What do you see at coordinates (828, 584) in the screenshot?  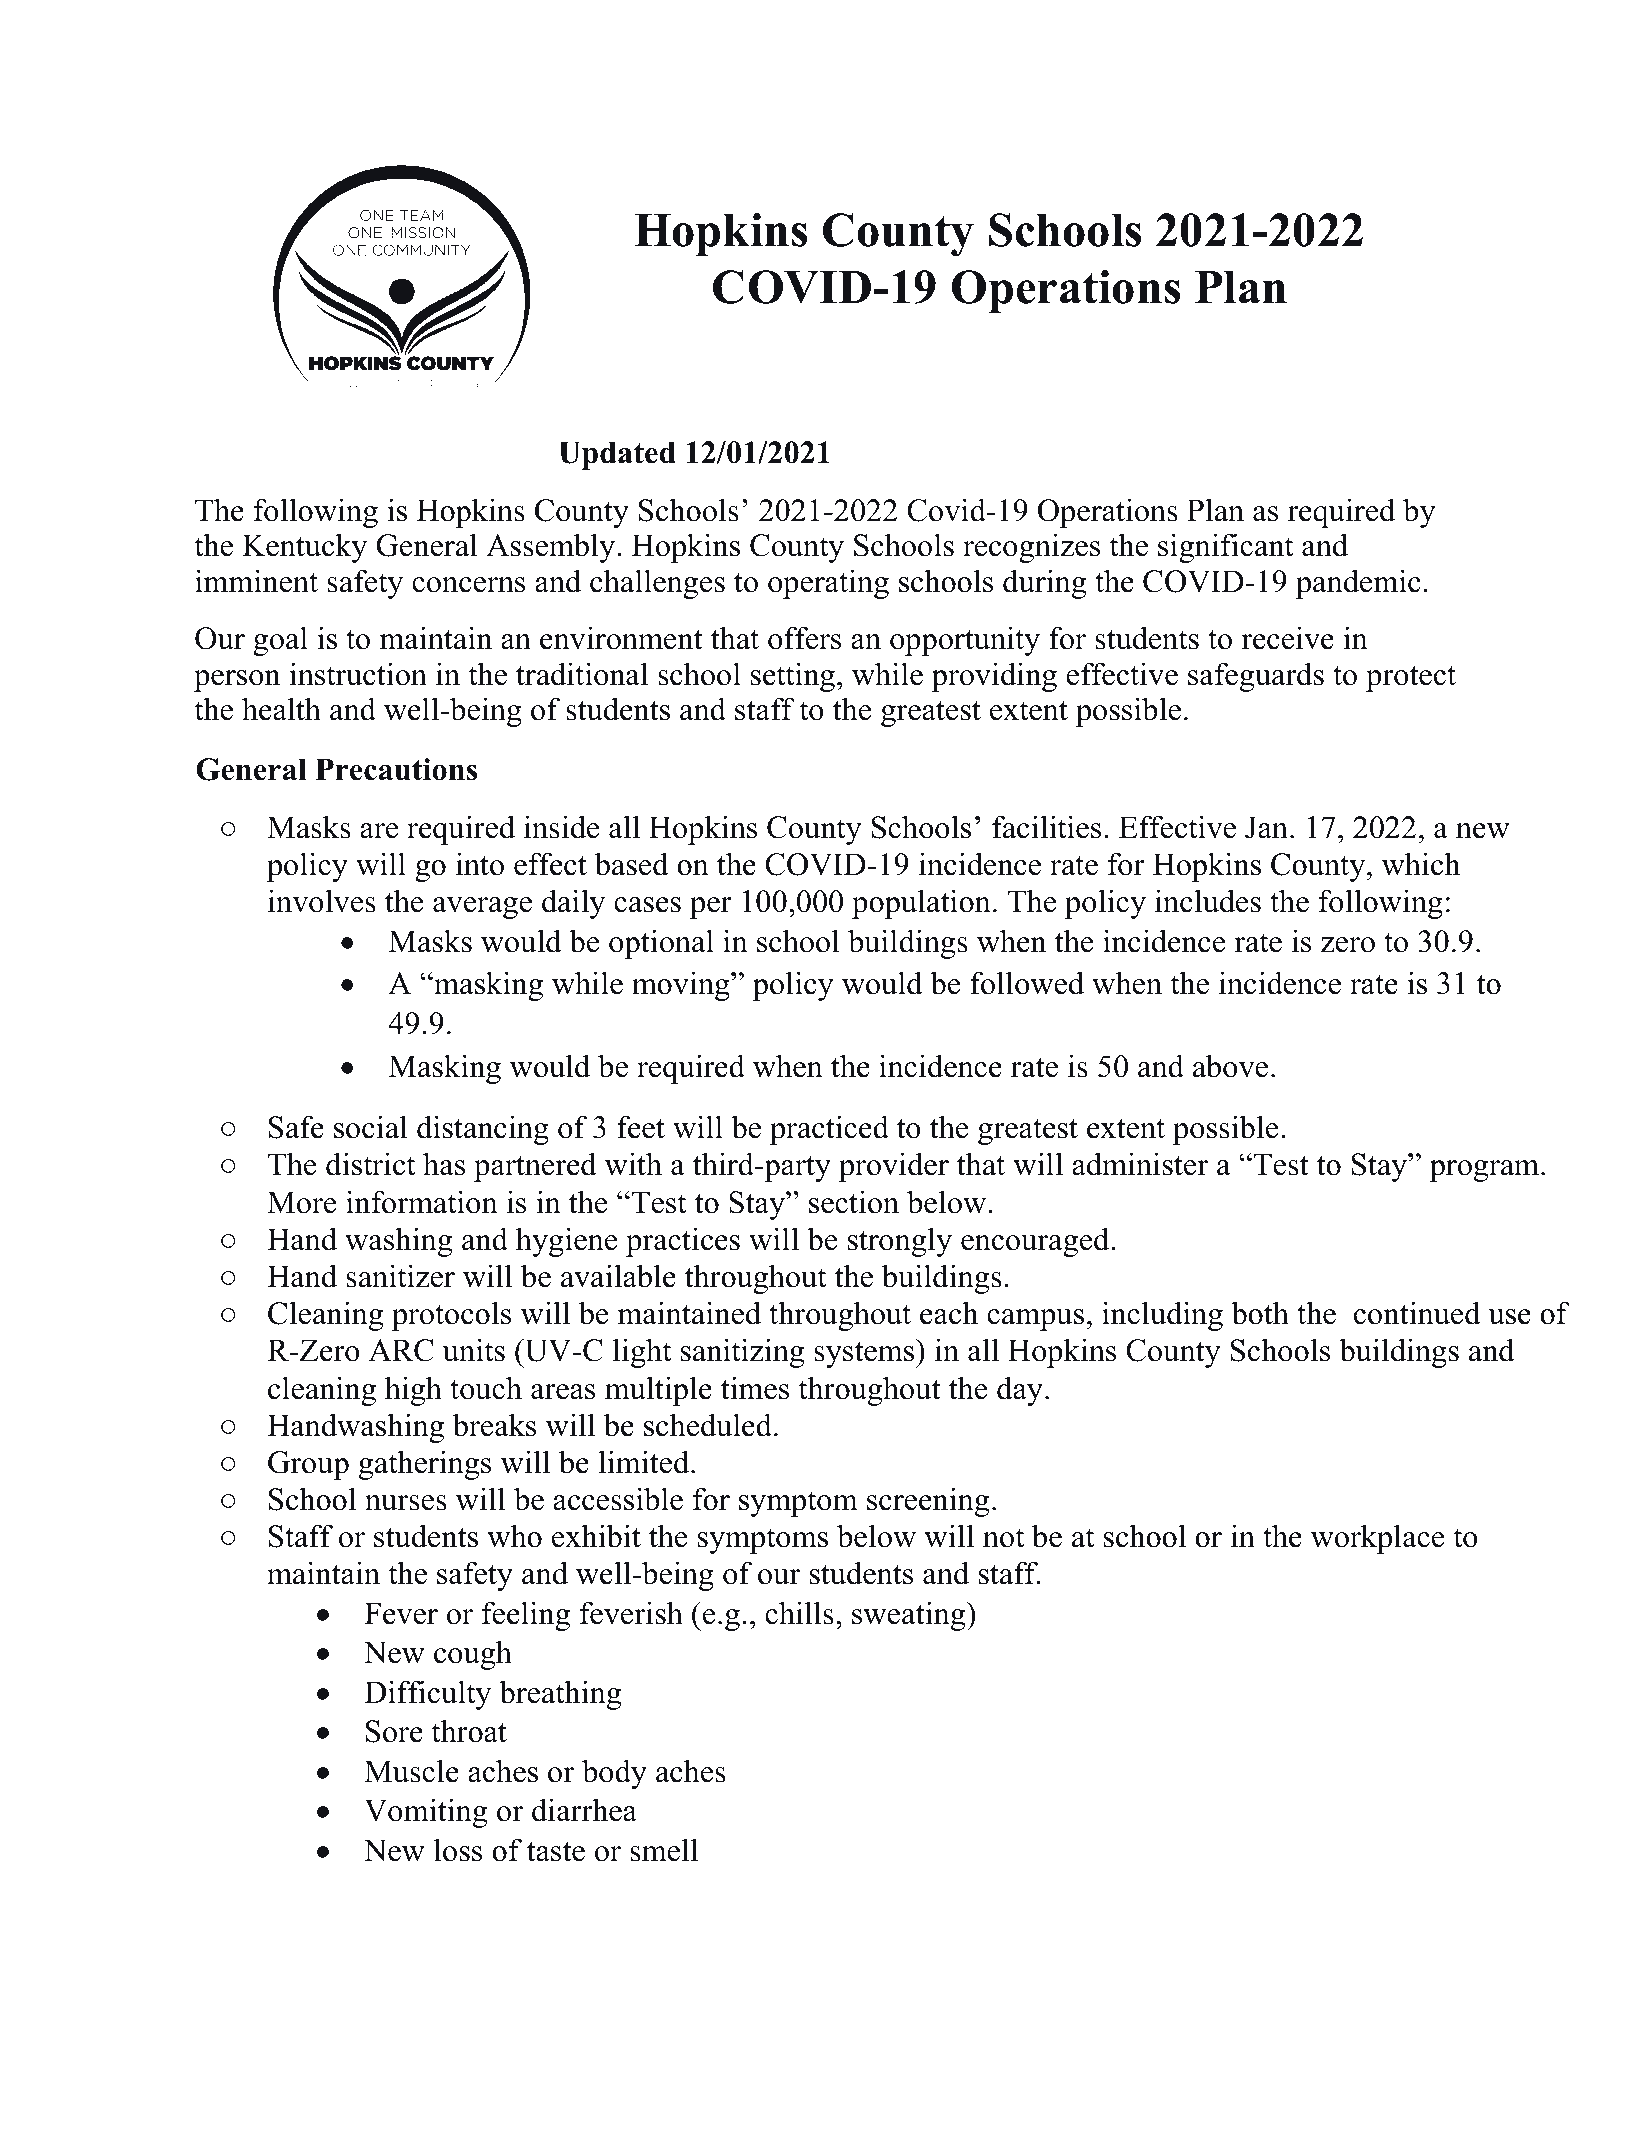 I see `operating` at bounding box center [828, 584].
